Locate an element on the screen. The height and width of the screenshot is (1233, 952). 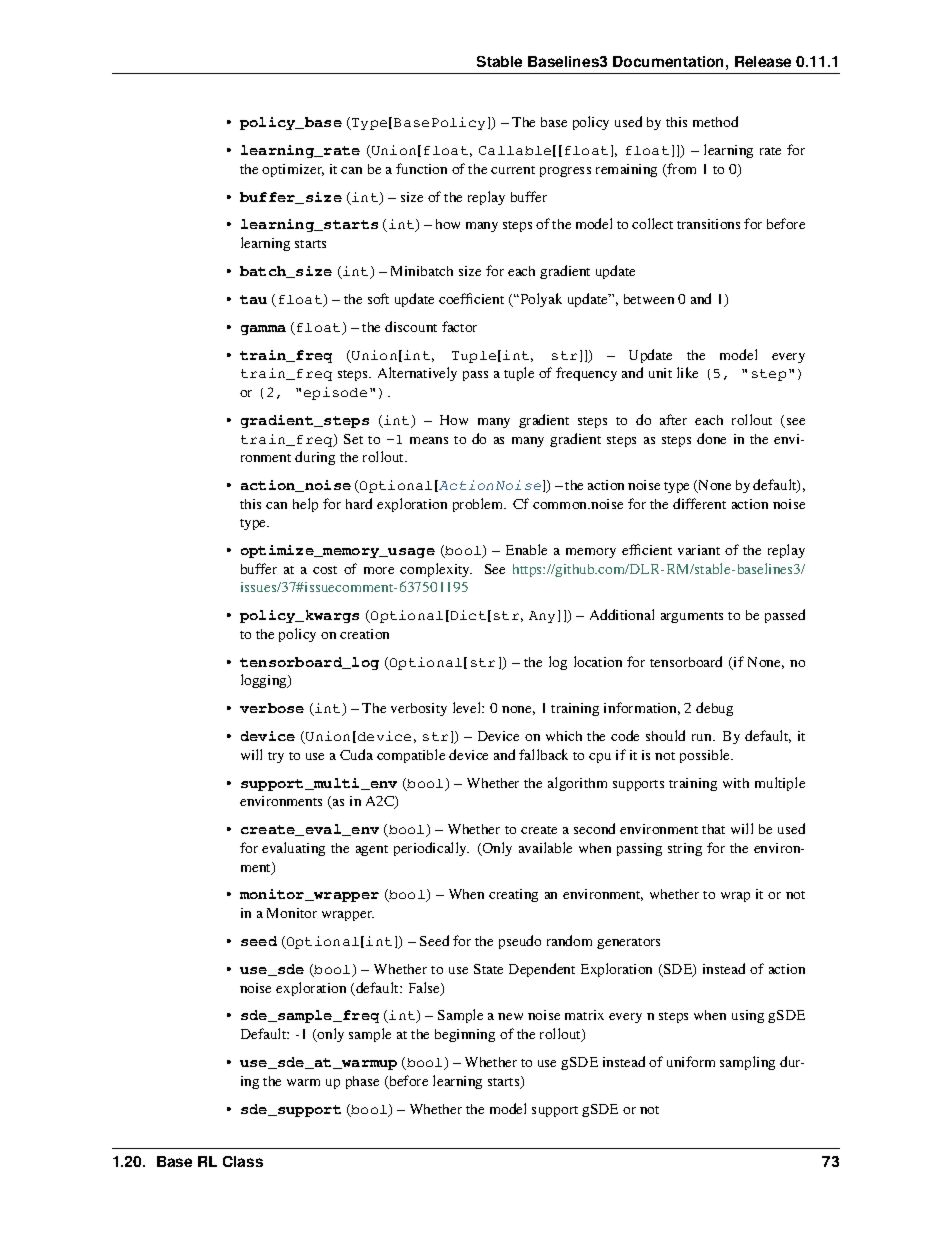
cost is located at coordinates (325, 570).
